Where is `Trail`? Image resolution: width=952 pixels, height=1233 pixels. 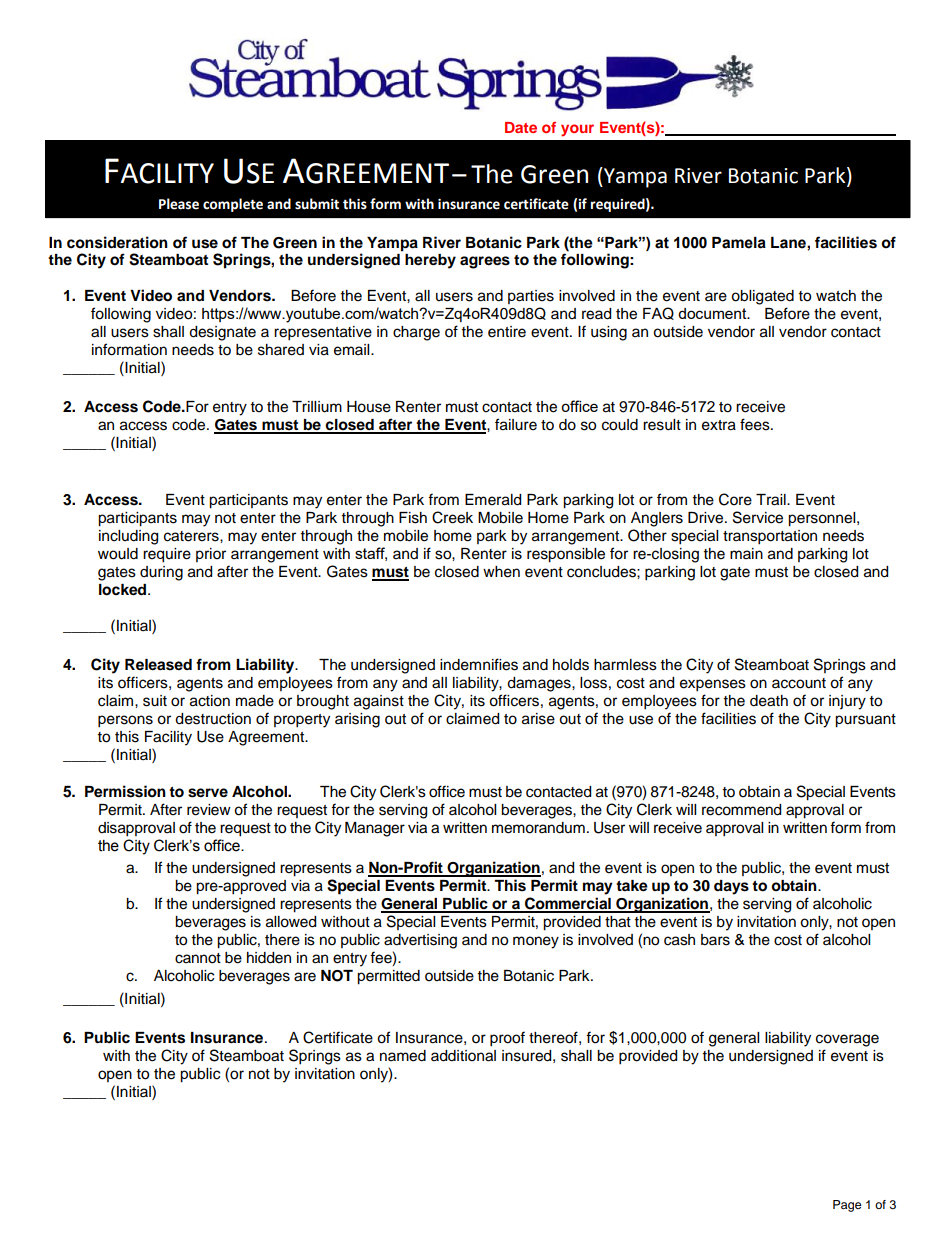
Trail is located at coordinates (772, 500).
